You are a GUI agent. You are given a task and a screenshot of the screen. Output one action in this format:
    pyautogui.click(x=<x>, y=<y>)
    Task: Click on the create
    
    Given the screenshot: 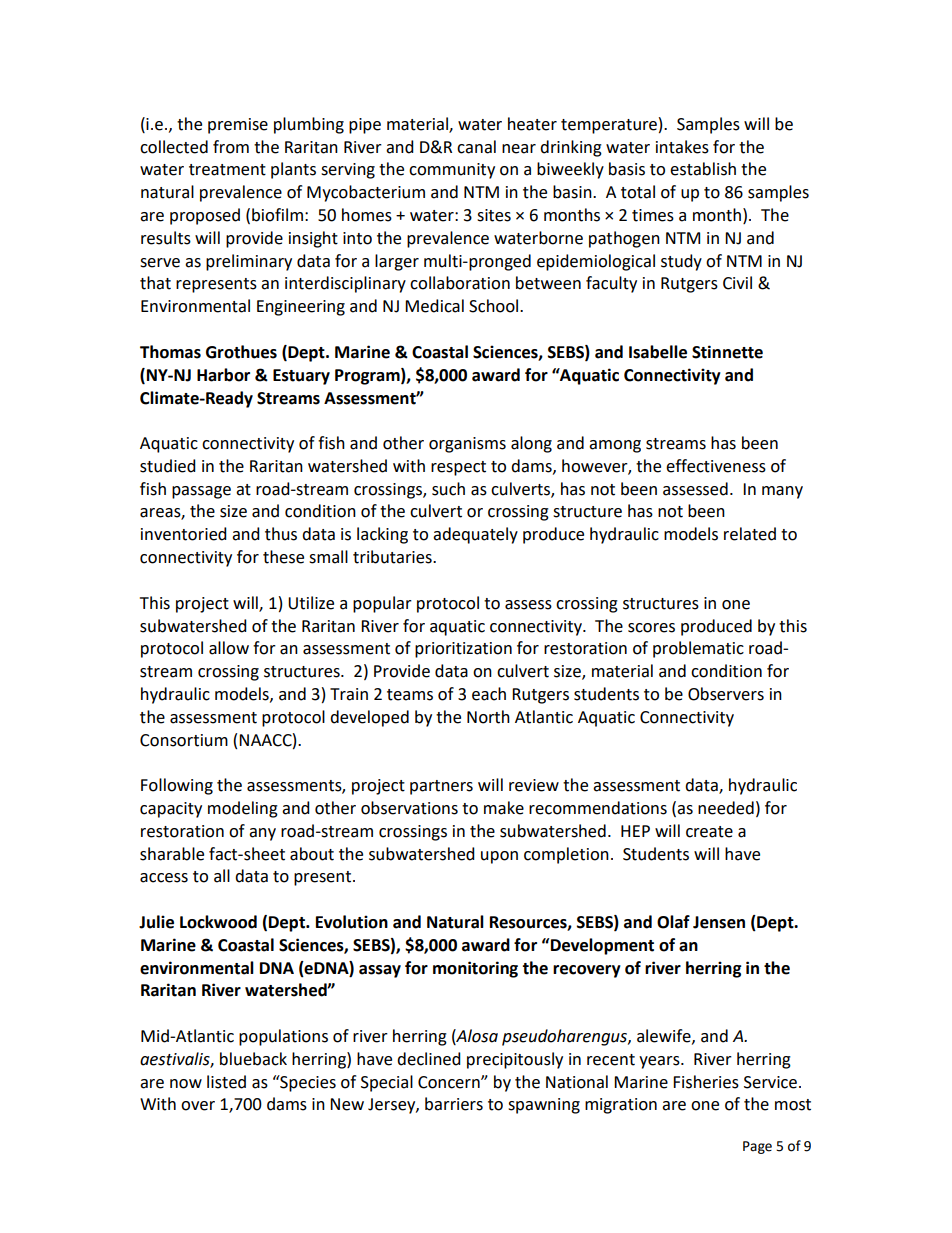 What is the action you would take?
    pyautogui.click(x=709, y=832)
